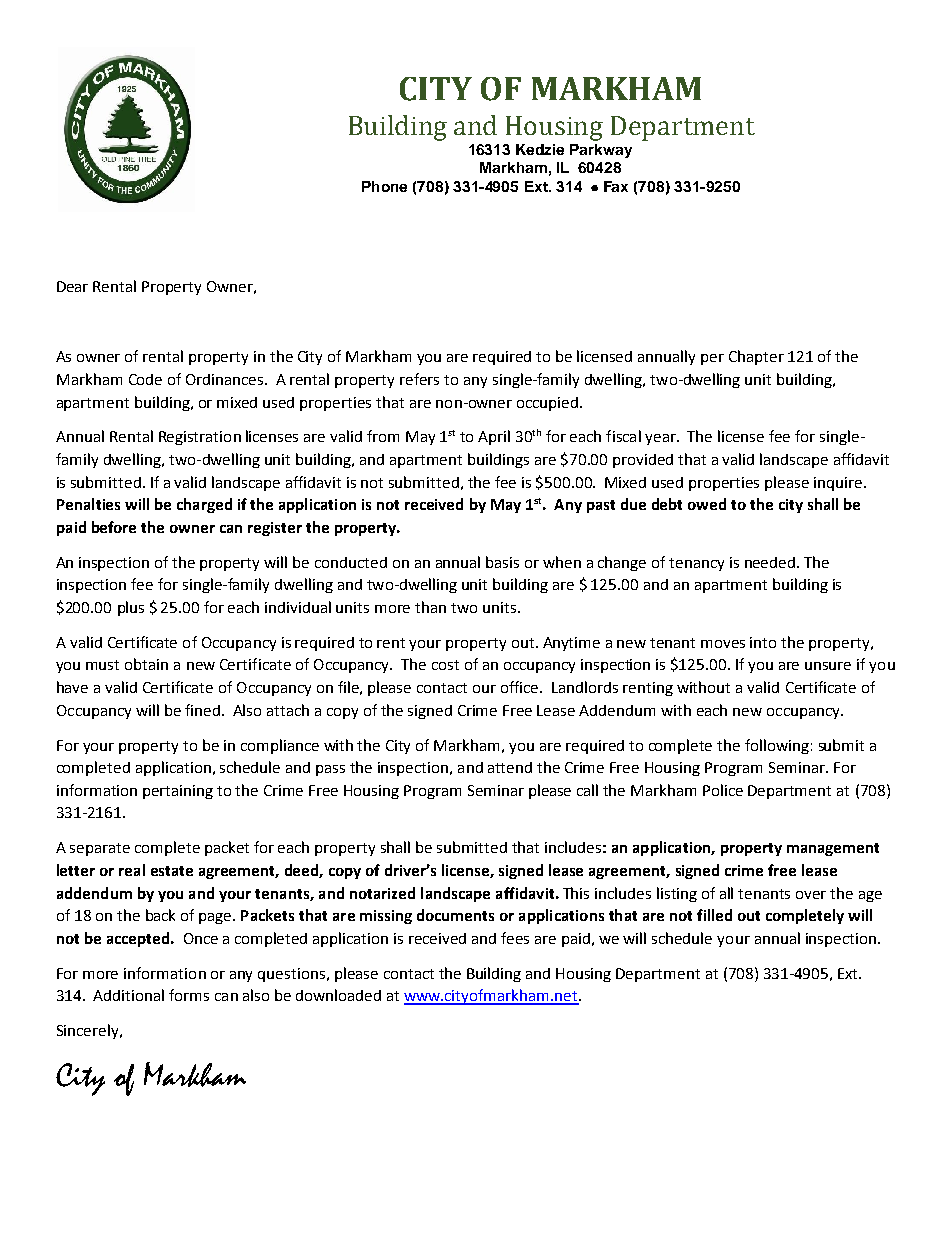 The height and width of the screenshot is (1233, 952). Describe the element at coordinates (714, 915) in the screenshot. I see `filled` at that location.
